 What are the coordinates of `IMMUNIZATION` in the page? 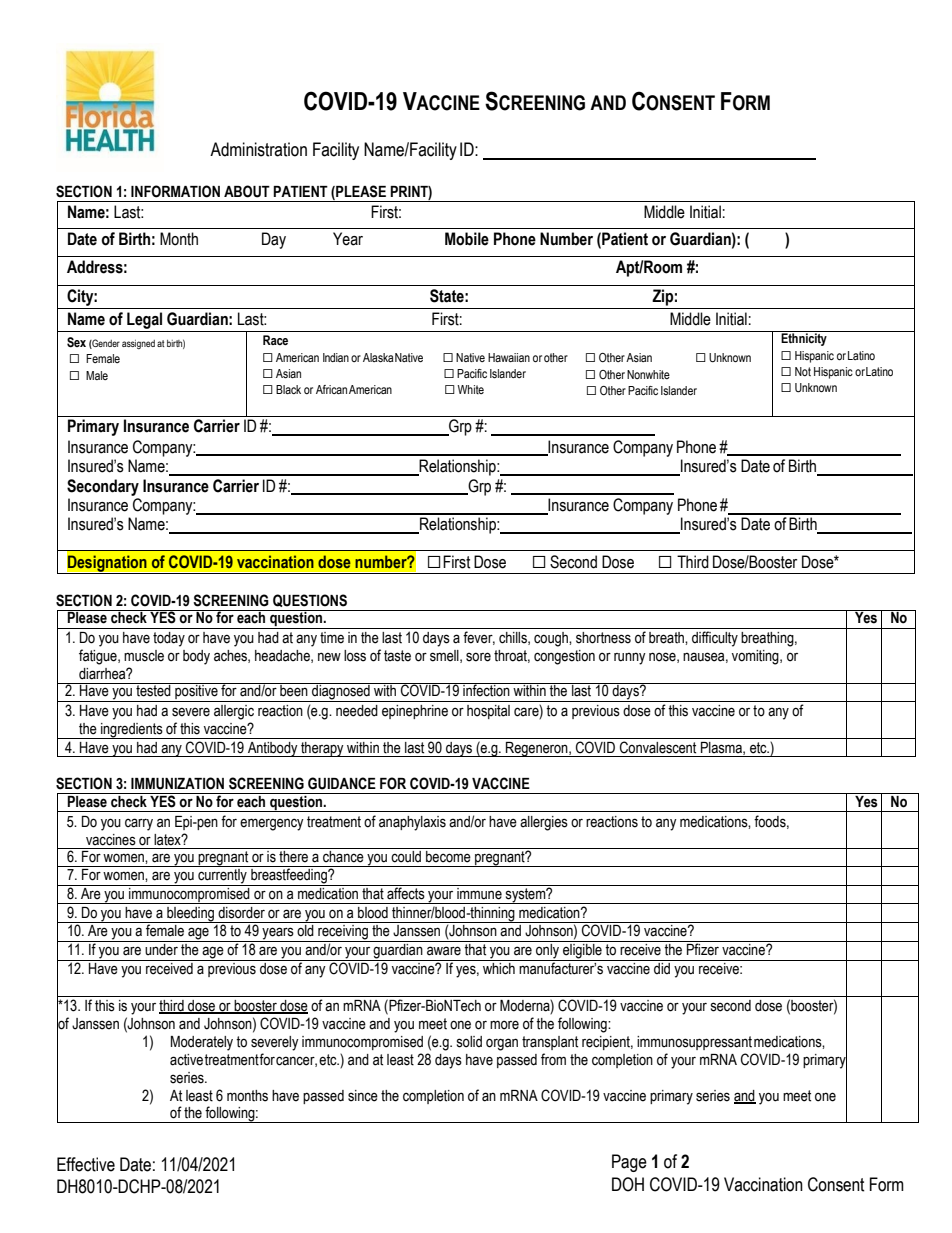 It's located at (177, 783).
